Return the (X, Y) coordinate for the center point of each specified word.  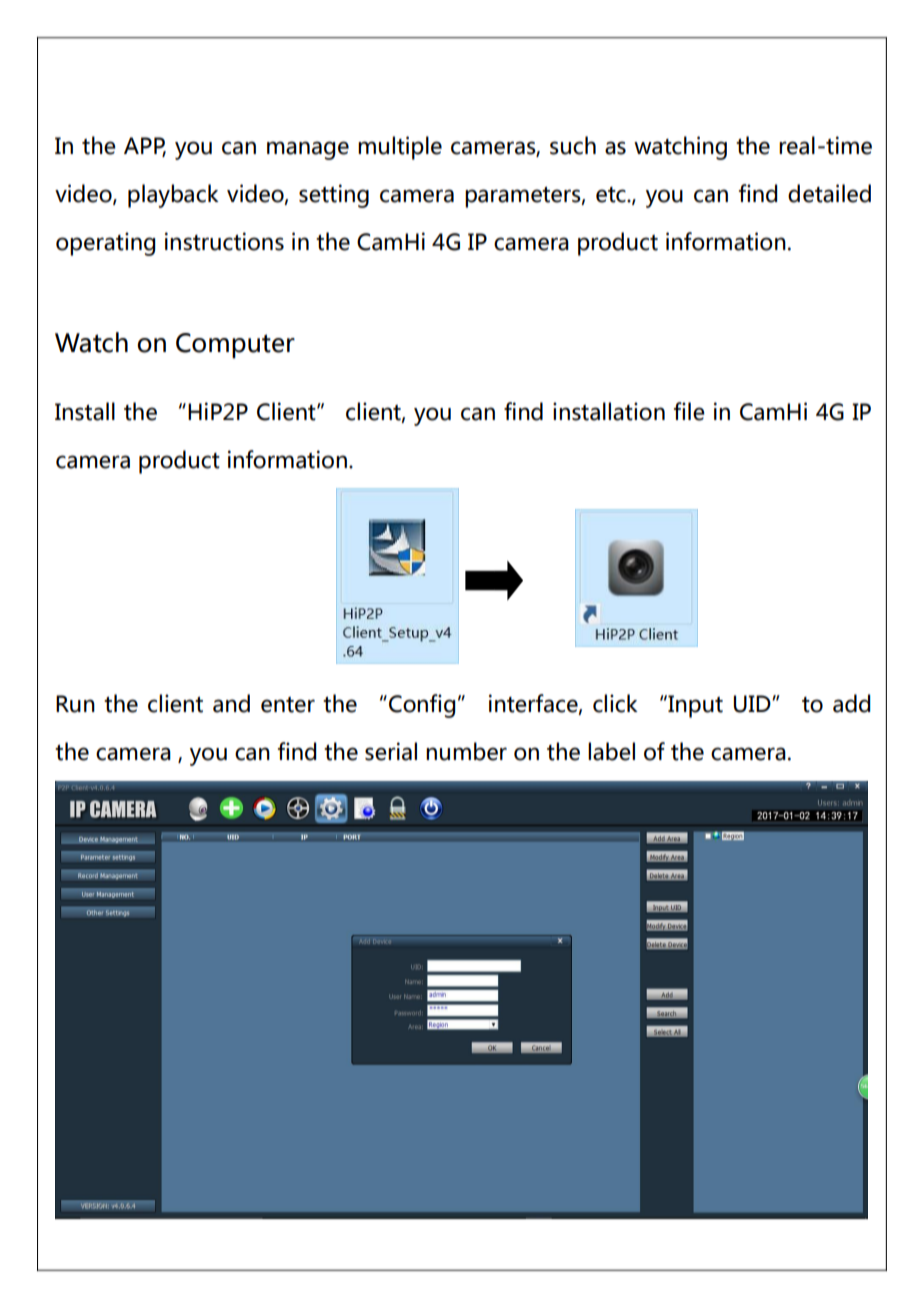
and (231, 703)
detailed (829, 193)
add (852, 703)
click (615, 703)
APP (145, 146)
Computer (235, 346)
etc (612, 195)
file (689, 411)
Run (75, 704)
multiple (400, 148)
